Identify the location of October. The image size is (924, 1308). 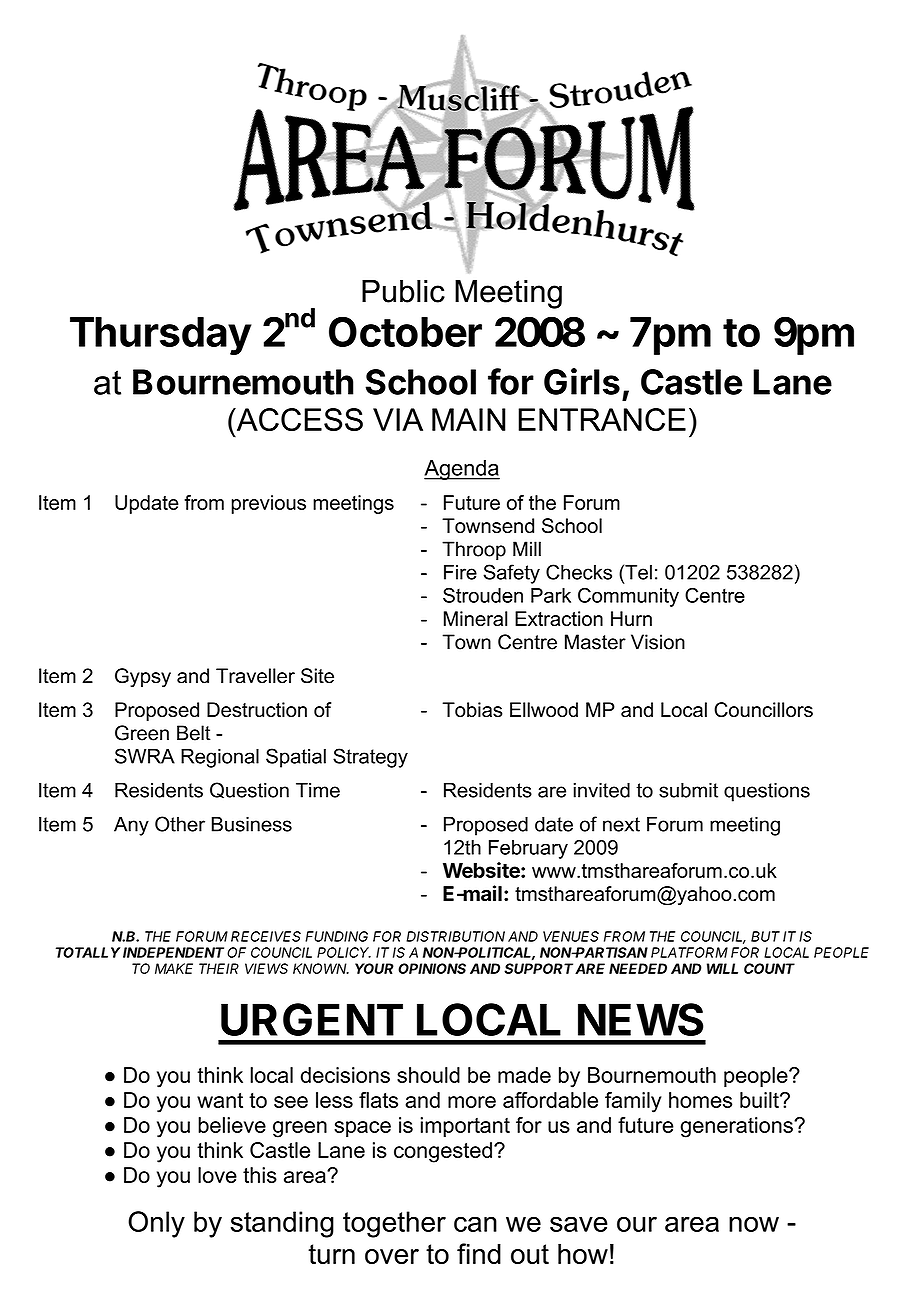
(405, 331).
